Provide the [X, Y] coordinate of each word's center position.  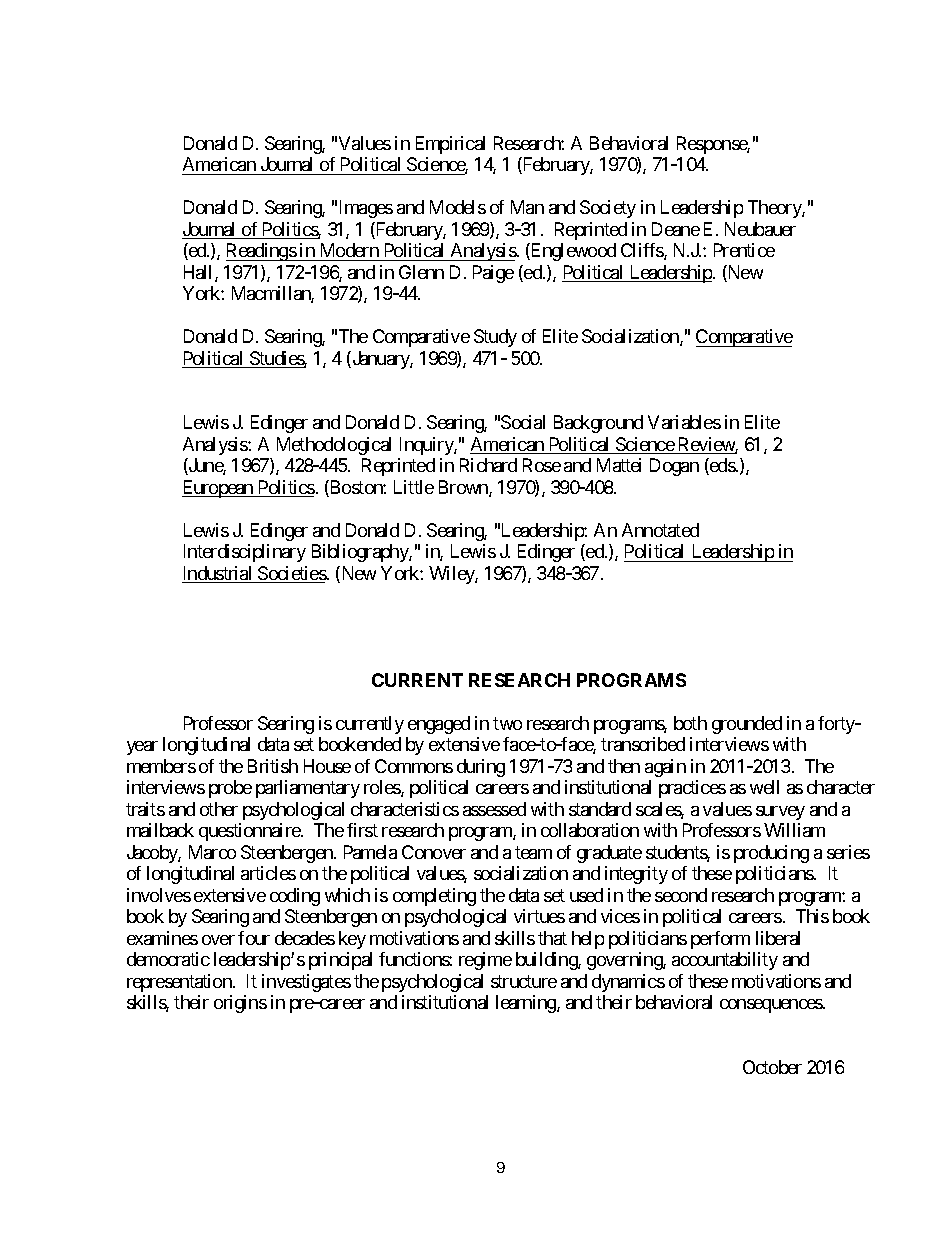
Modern [350, 250]
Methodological [334, 446]
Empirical [450, 145]
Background [598, 424]
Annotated [660, 530]
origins [240, 1004]
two [507, 723]
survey [780, 813]
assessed [494, 809]
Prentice [744, 250]
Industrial [218, 574]
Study [495, 338]
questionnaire [250, 832]
